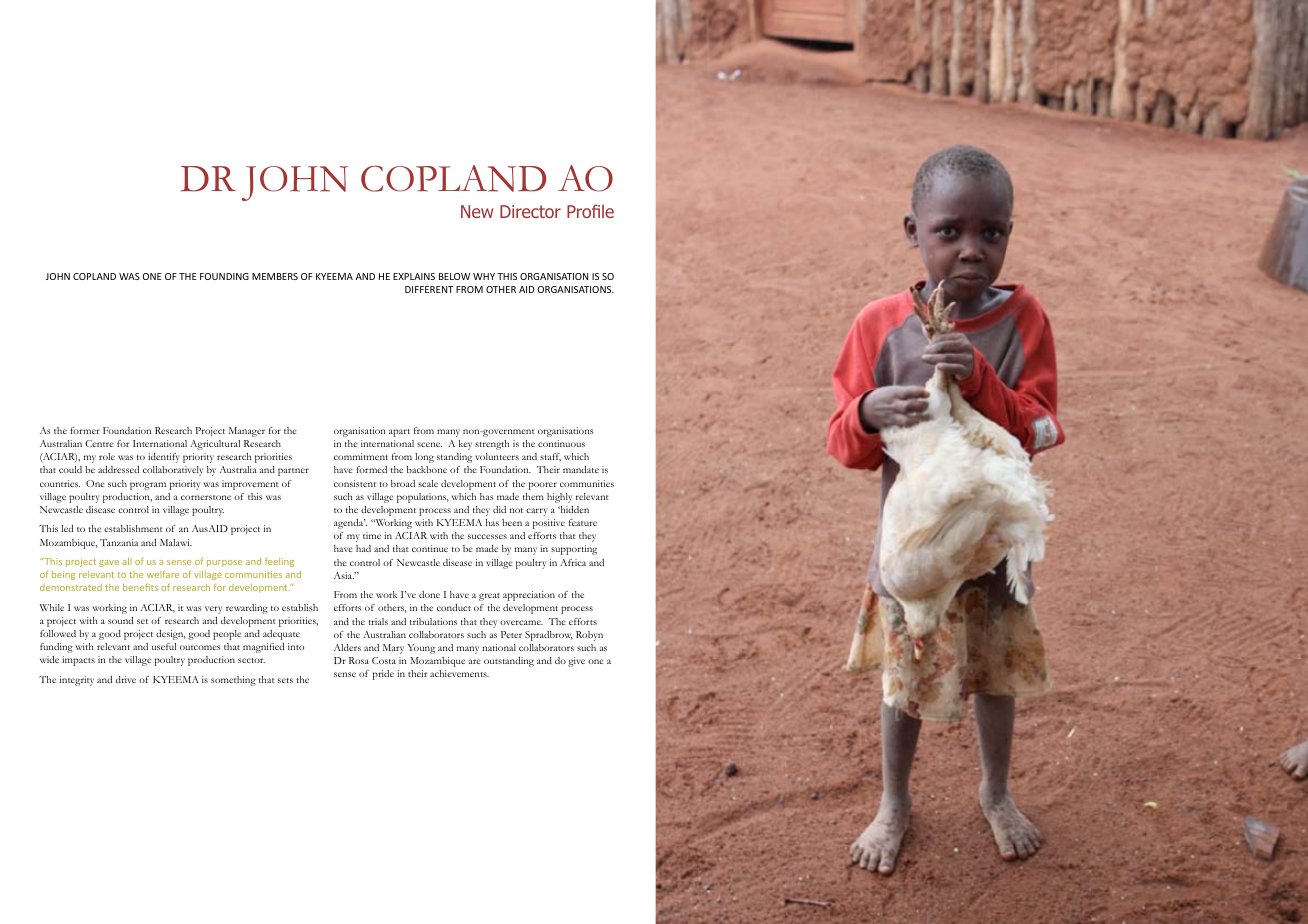 This screenshot has height=924, width=1308. Describe the element at coordinates (530, 211) in the screenshot. I see `Director` at that location.
